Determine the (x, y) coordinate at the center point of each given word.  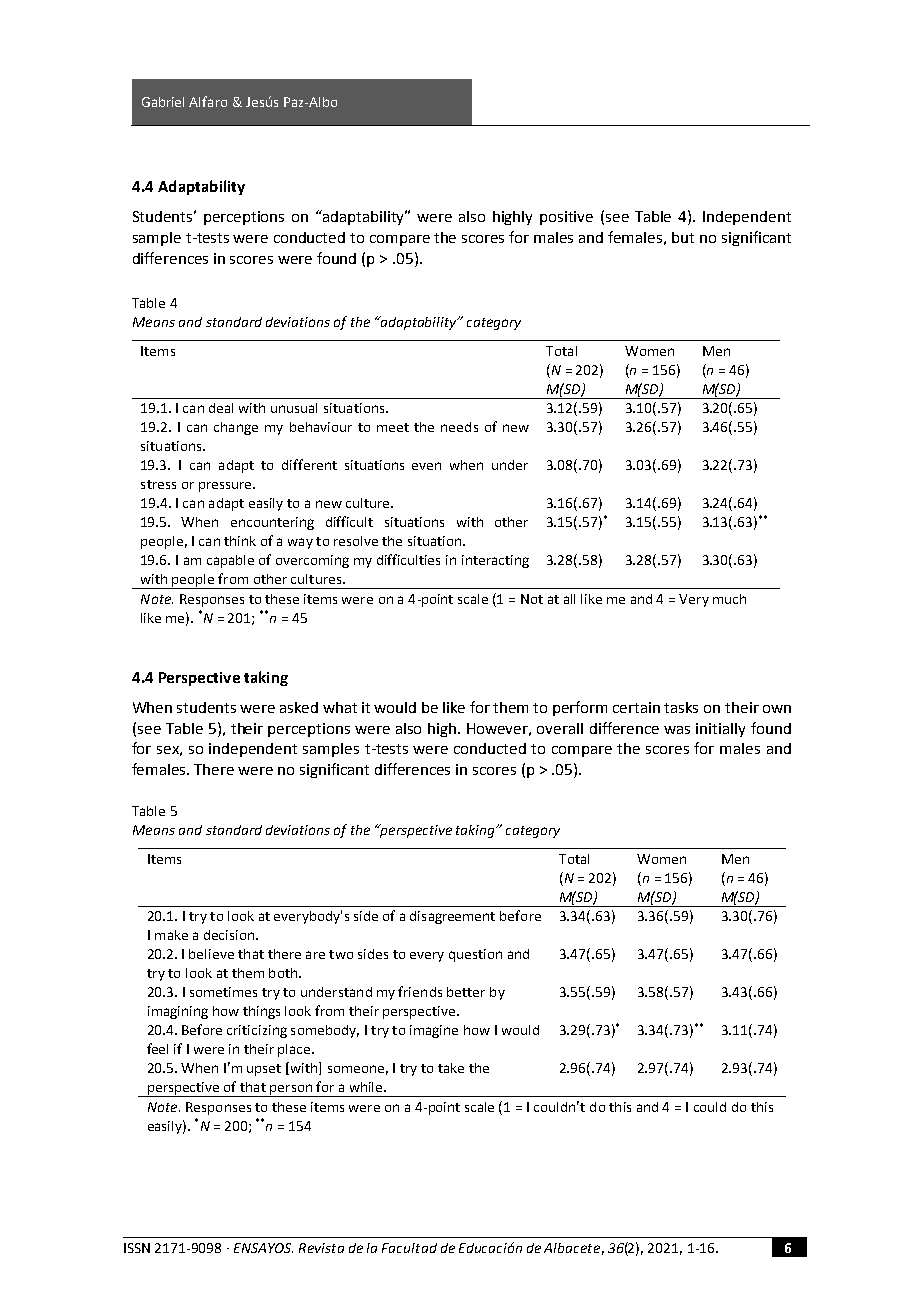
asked (299, 707)
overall (560, 728)
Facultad (409, 1248)
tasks (681, 707)
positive (566, 218)
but (683, 237)
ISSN (137, 1248)
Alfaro (208, 101)
